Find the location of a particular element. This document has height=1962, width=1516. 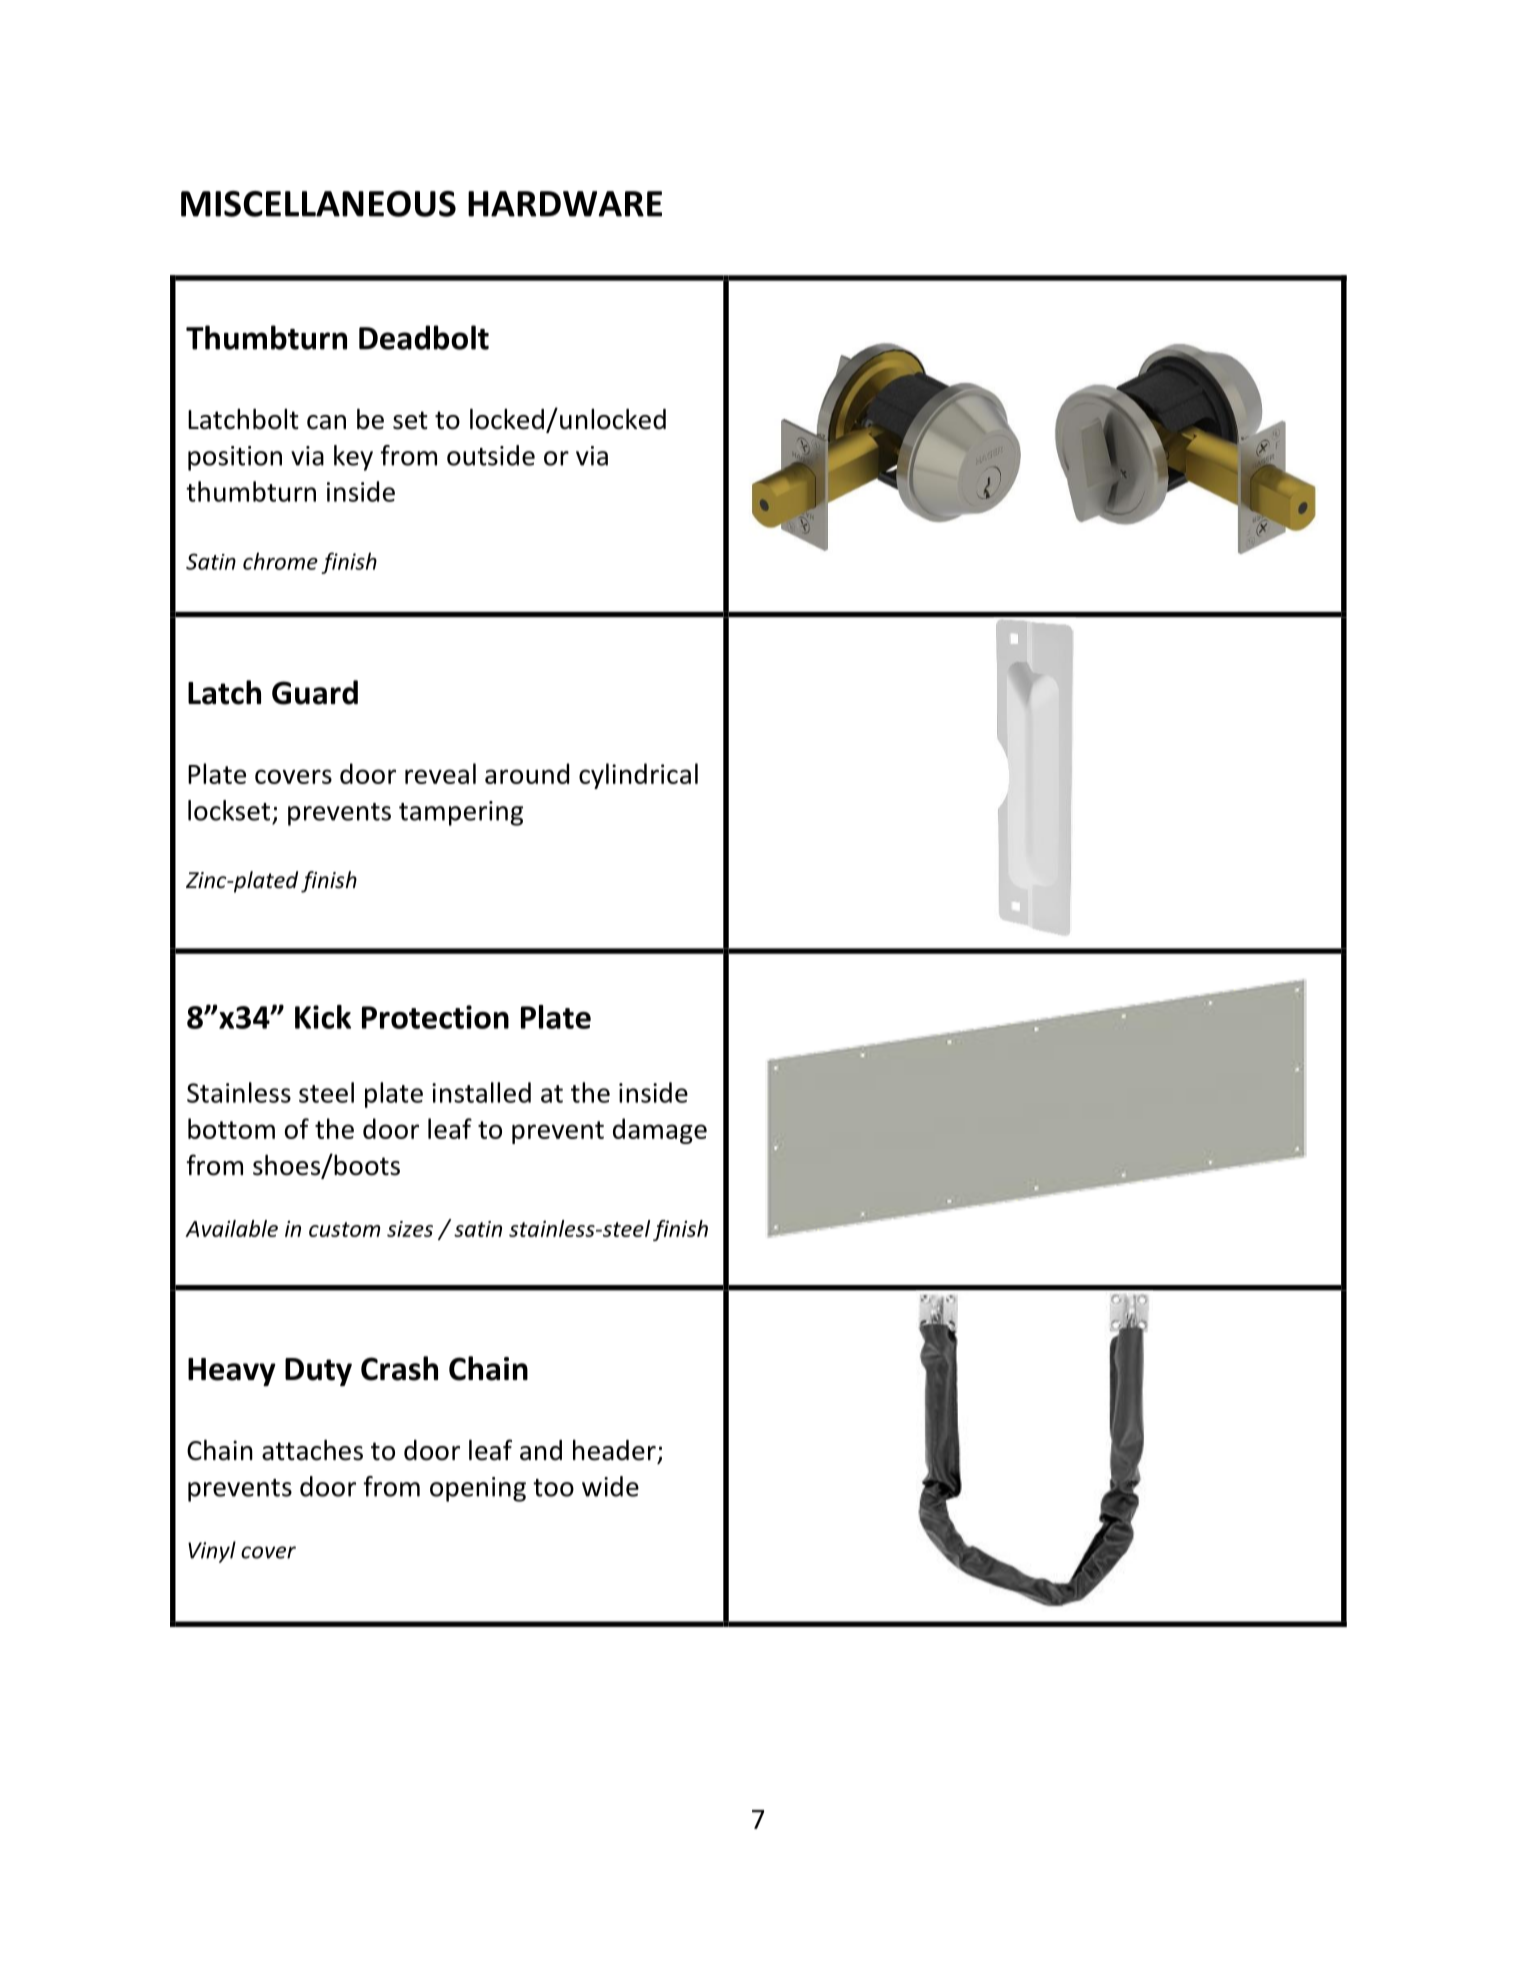

installed is located at coordinates (481, 1092).
